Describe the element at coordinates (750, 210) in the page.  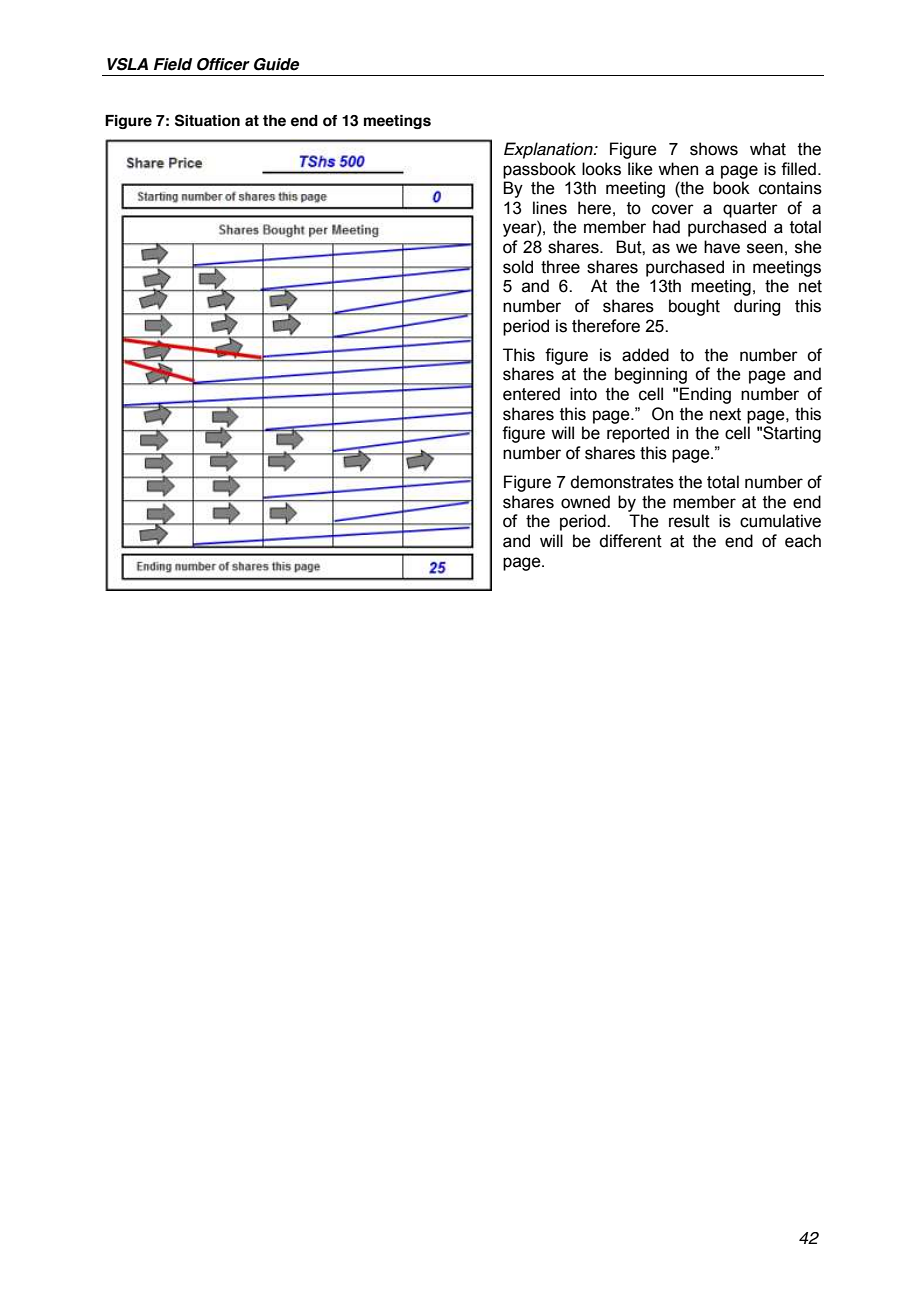
I see `quarter` at that location.
